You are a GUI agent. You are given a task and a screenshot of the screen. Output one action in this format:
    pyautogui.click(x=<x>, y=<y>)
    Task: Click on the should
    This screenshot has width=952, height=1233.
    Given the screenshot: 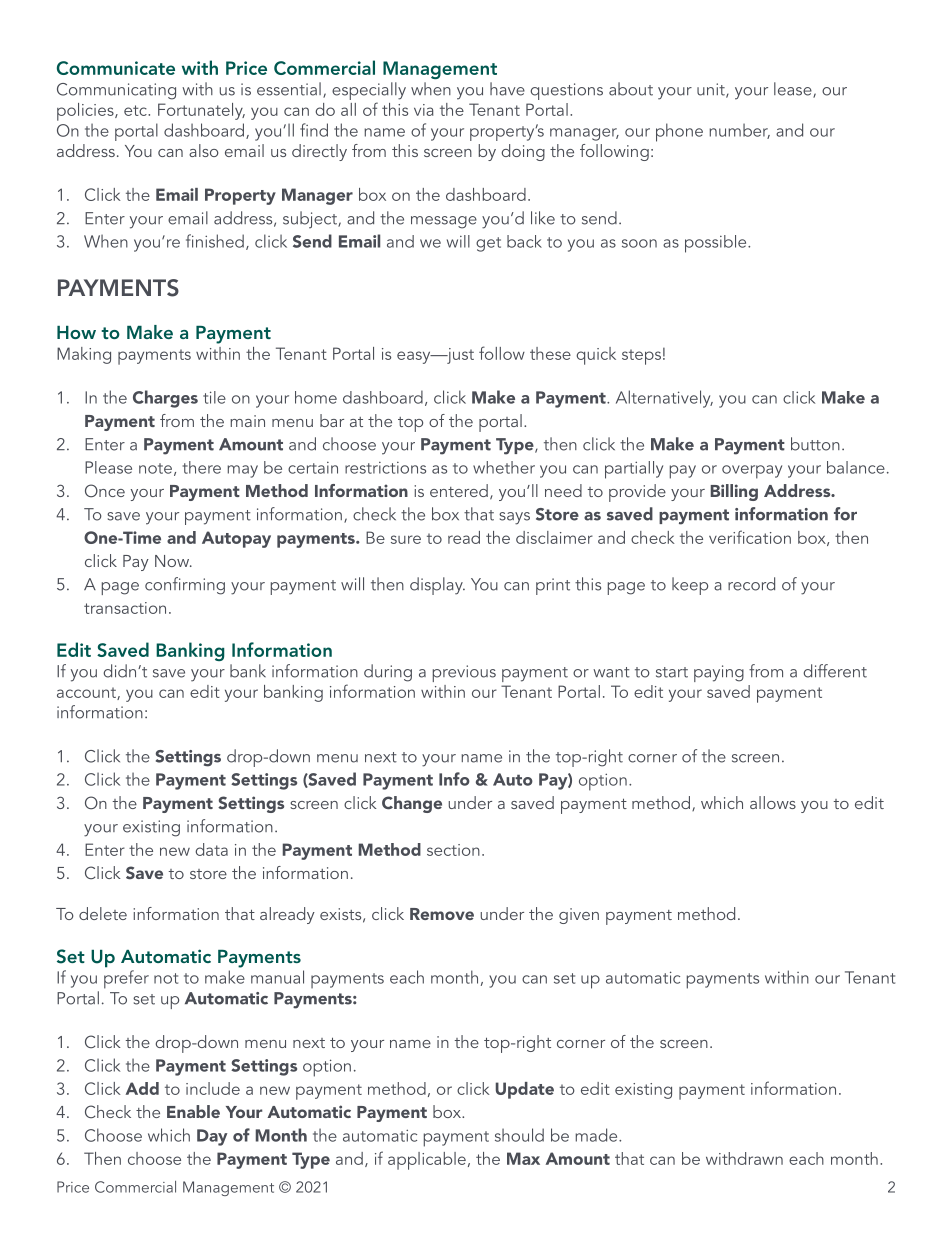 What is the action you would take?
    pyautogui.click(x=519, y=1135)
